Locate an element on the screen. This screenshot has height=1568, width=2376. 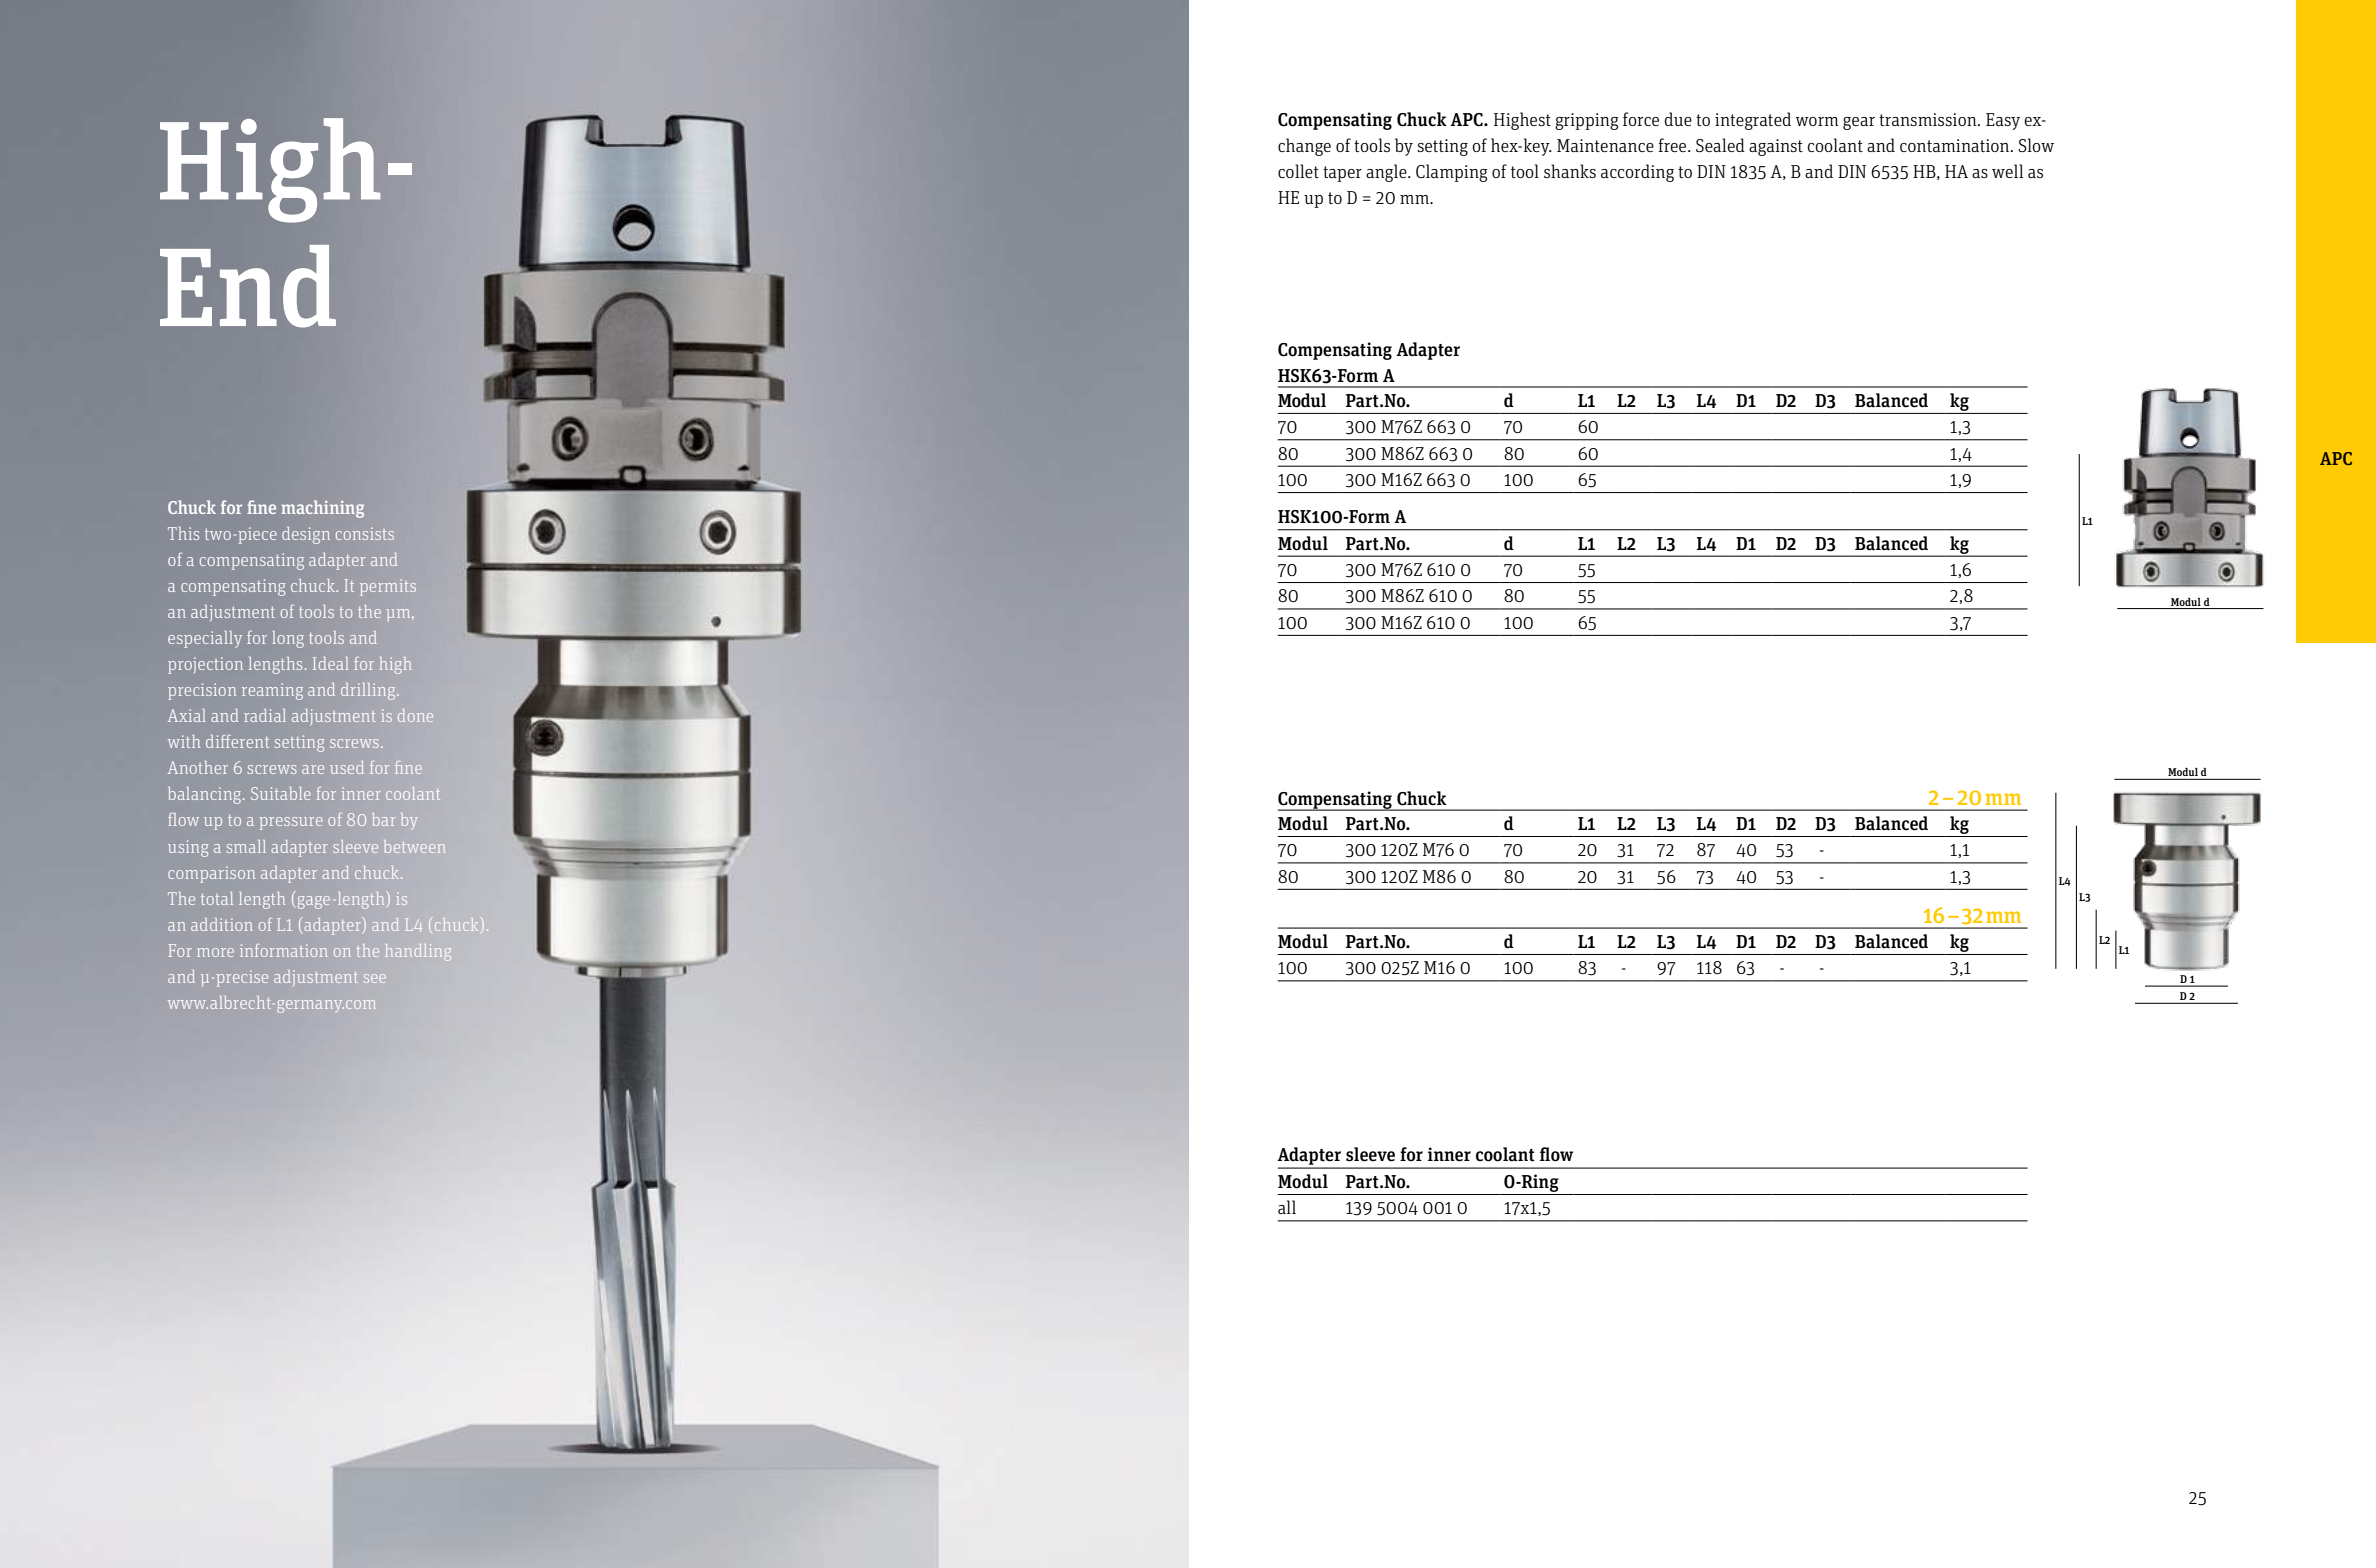
machining is located at coordinates (322, 509).
